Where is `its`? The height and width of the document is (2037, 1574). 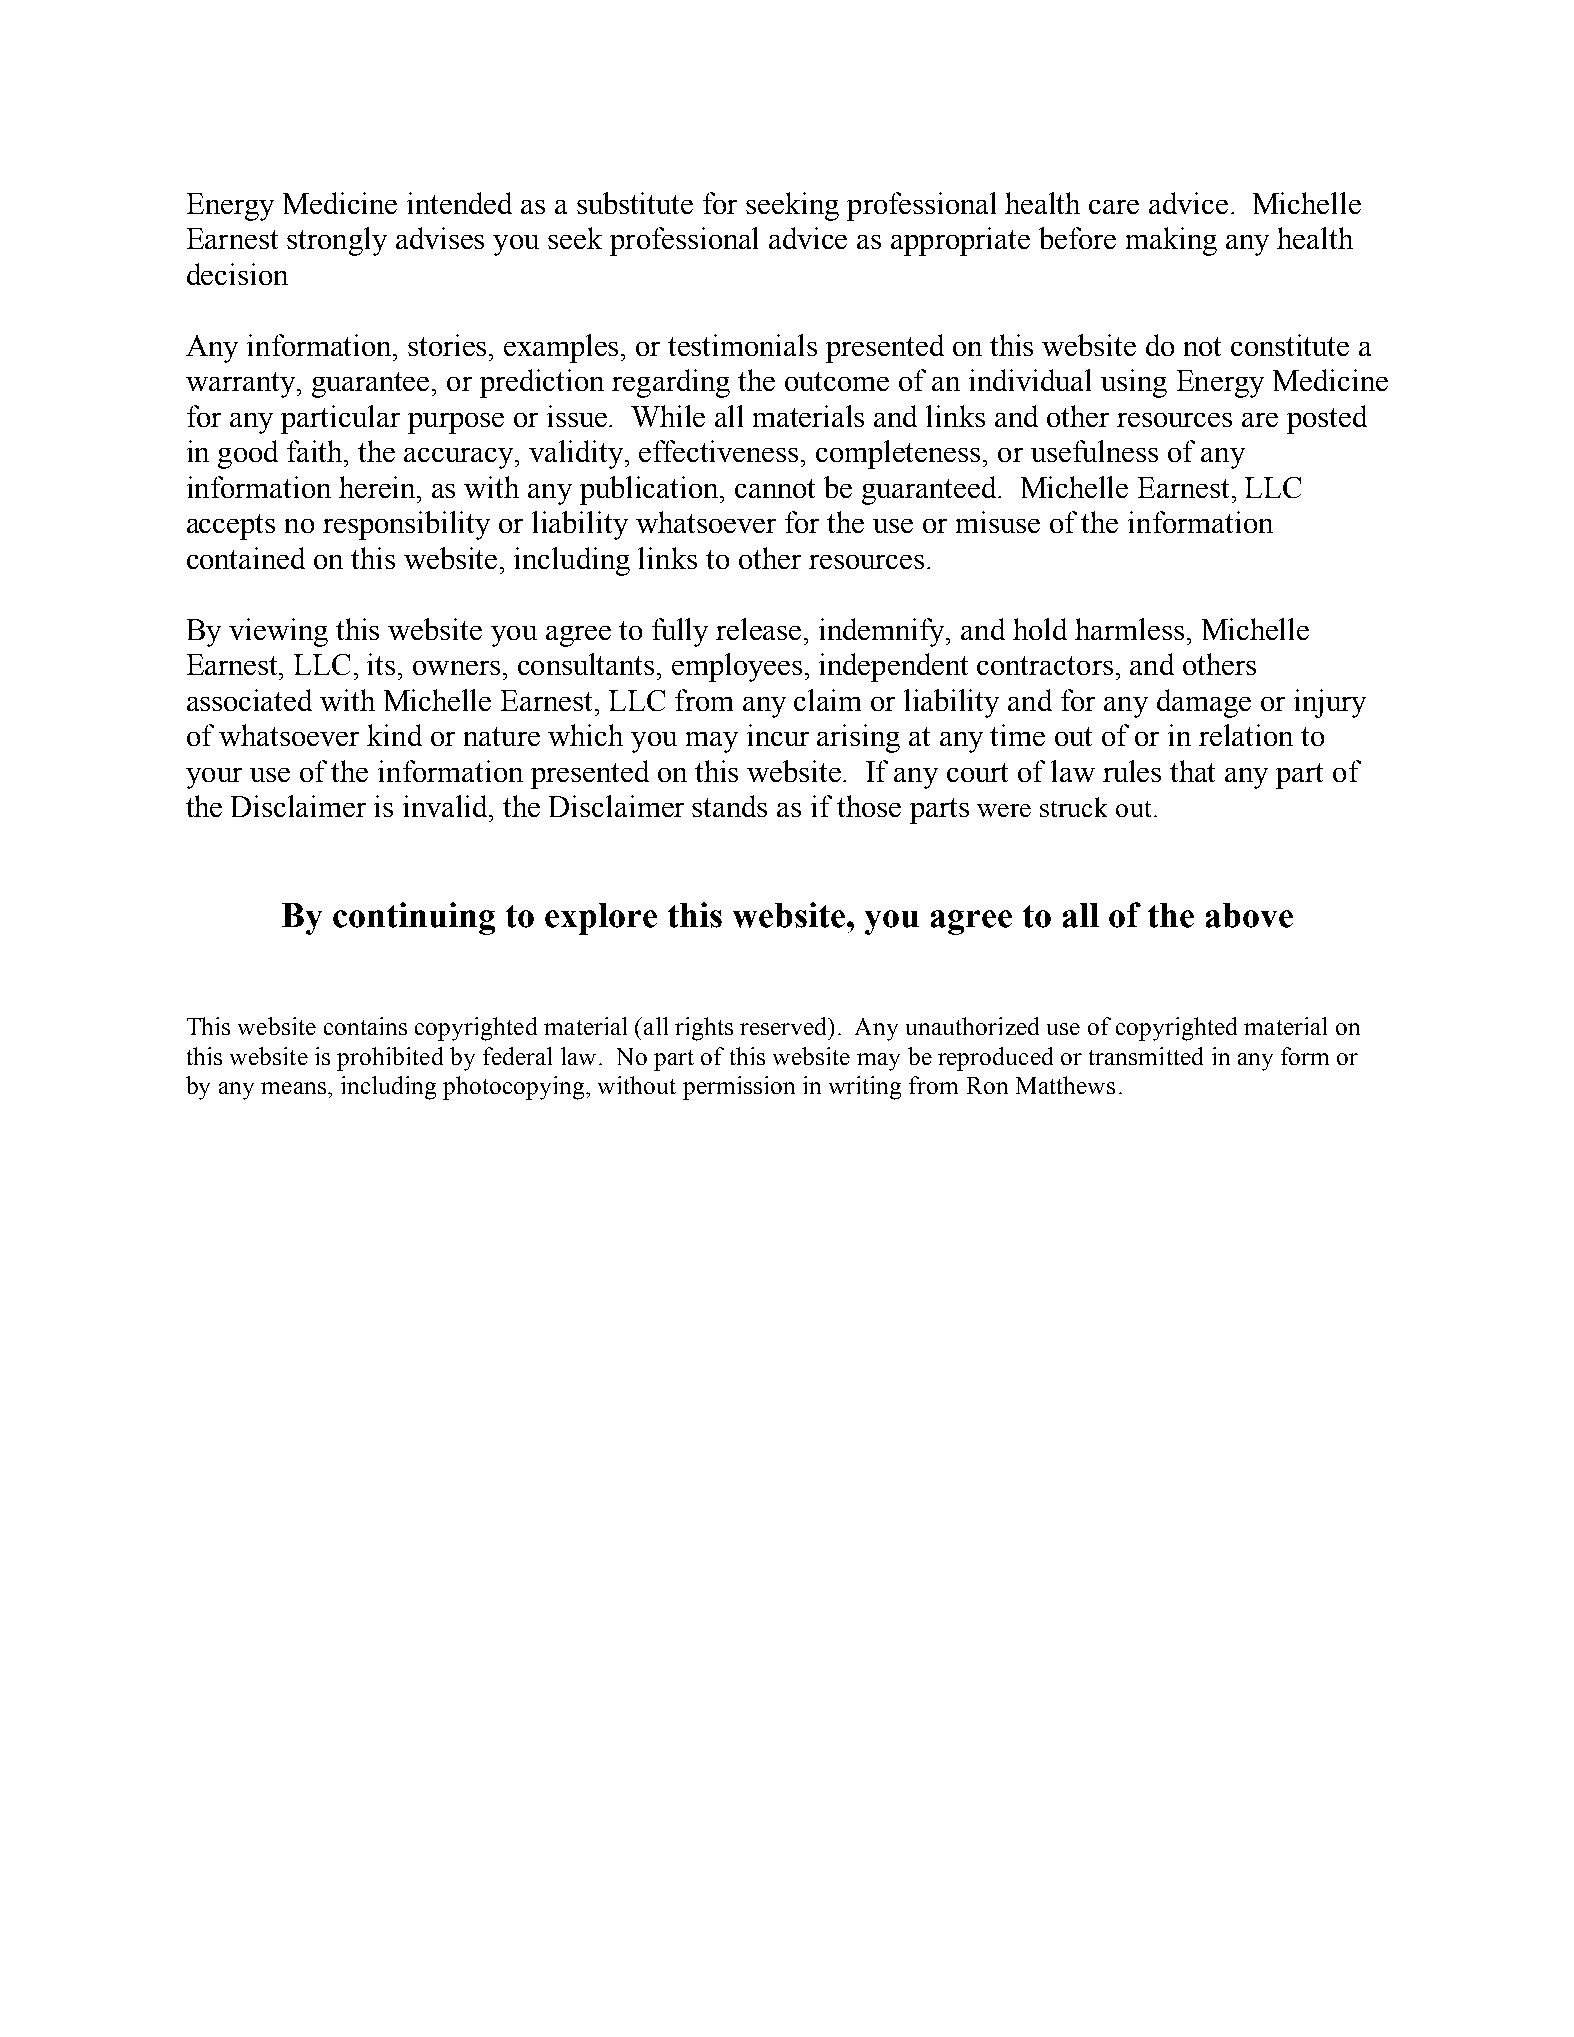
its is located at coordinates (381, 664).
